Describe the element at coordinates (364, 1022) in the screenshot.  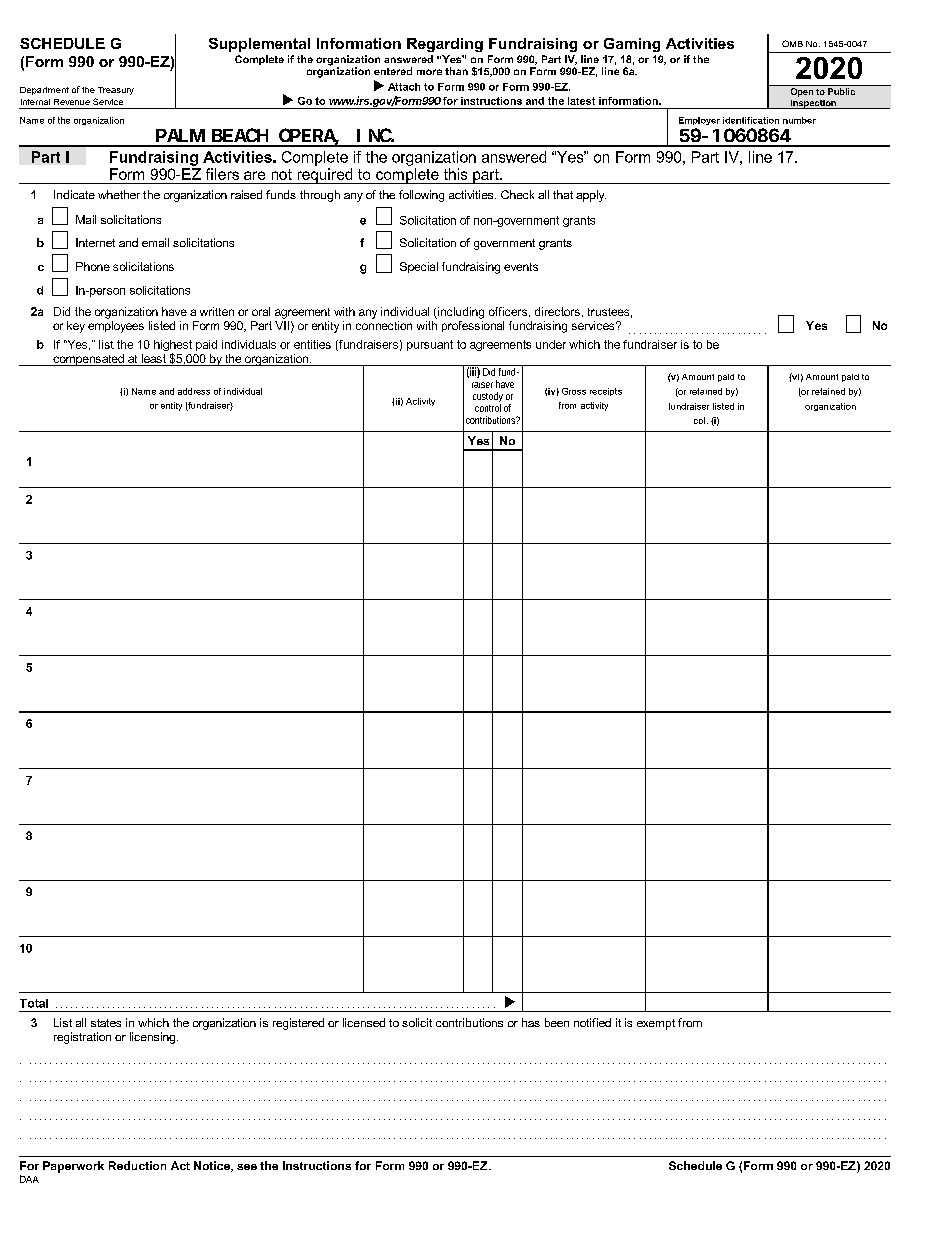
I see `licensed` at that location.
